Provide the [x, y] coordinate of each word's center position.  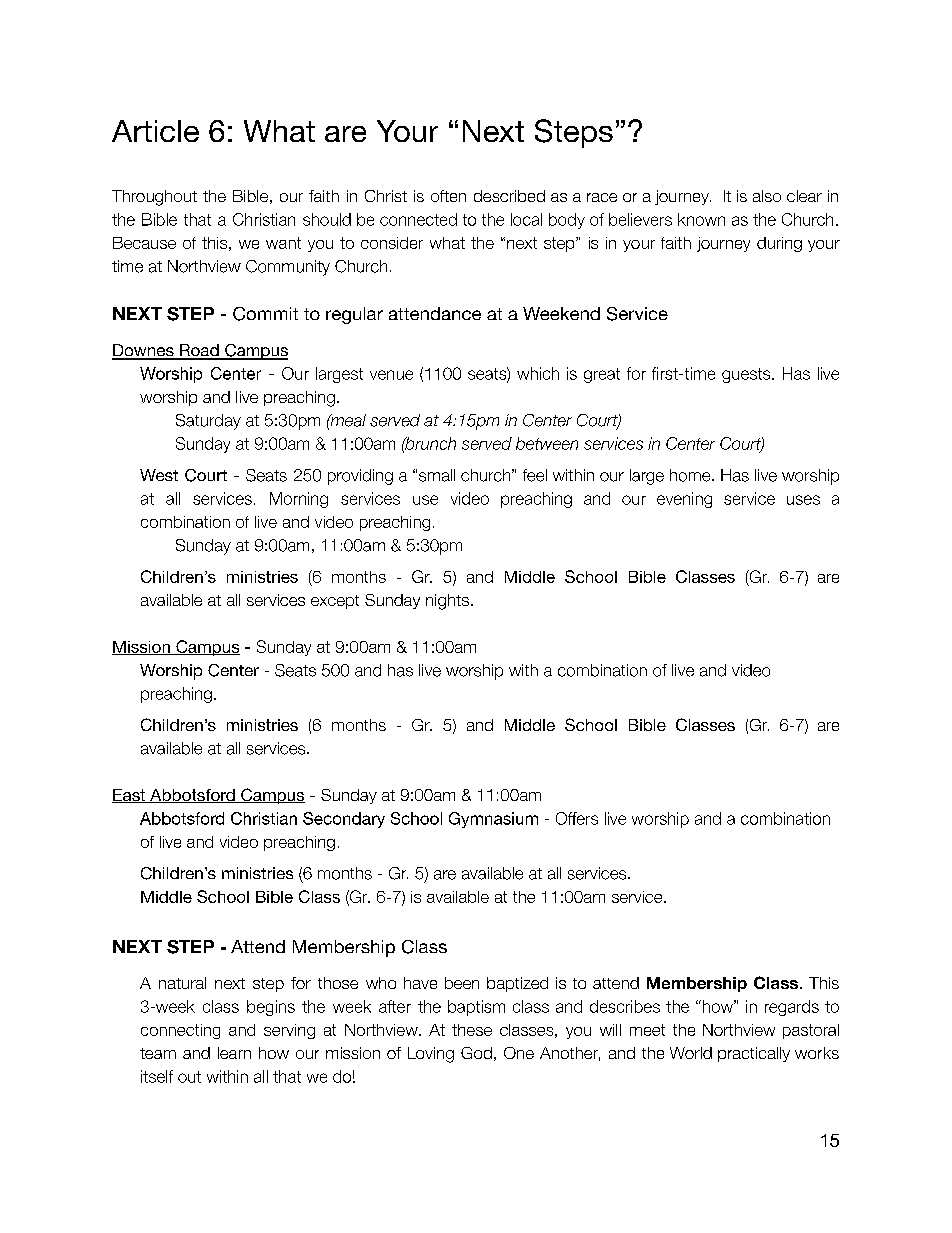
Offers [577, 818]
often [448, 196]
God [476, 1053]
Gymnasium [493, 820]
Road [199, 351]
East [130, 796]
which [538, 373]
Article [155, 131]
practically [754, 1054]
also [767, 196]
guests [747, 375]
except [335, 602]
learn [234, 1053]
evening [684, 500]
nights [447, 602]
